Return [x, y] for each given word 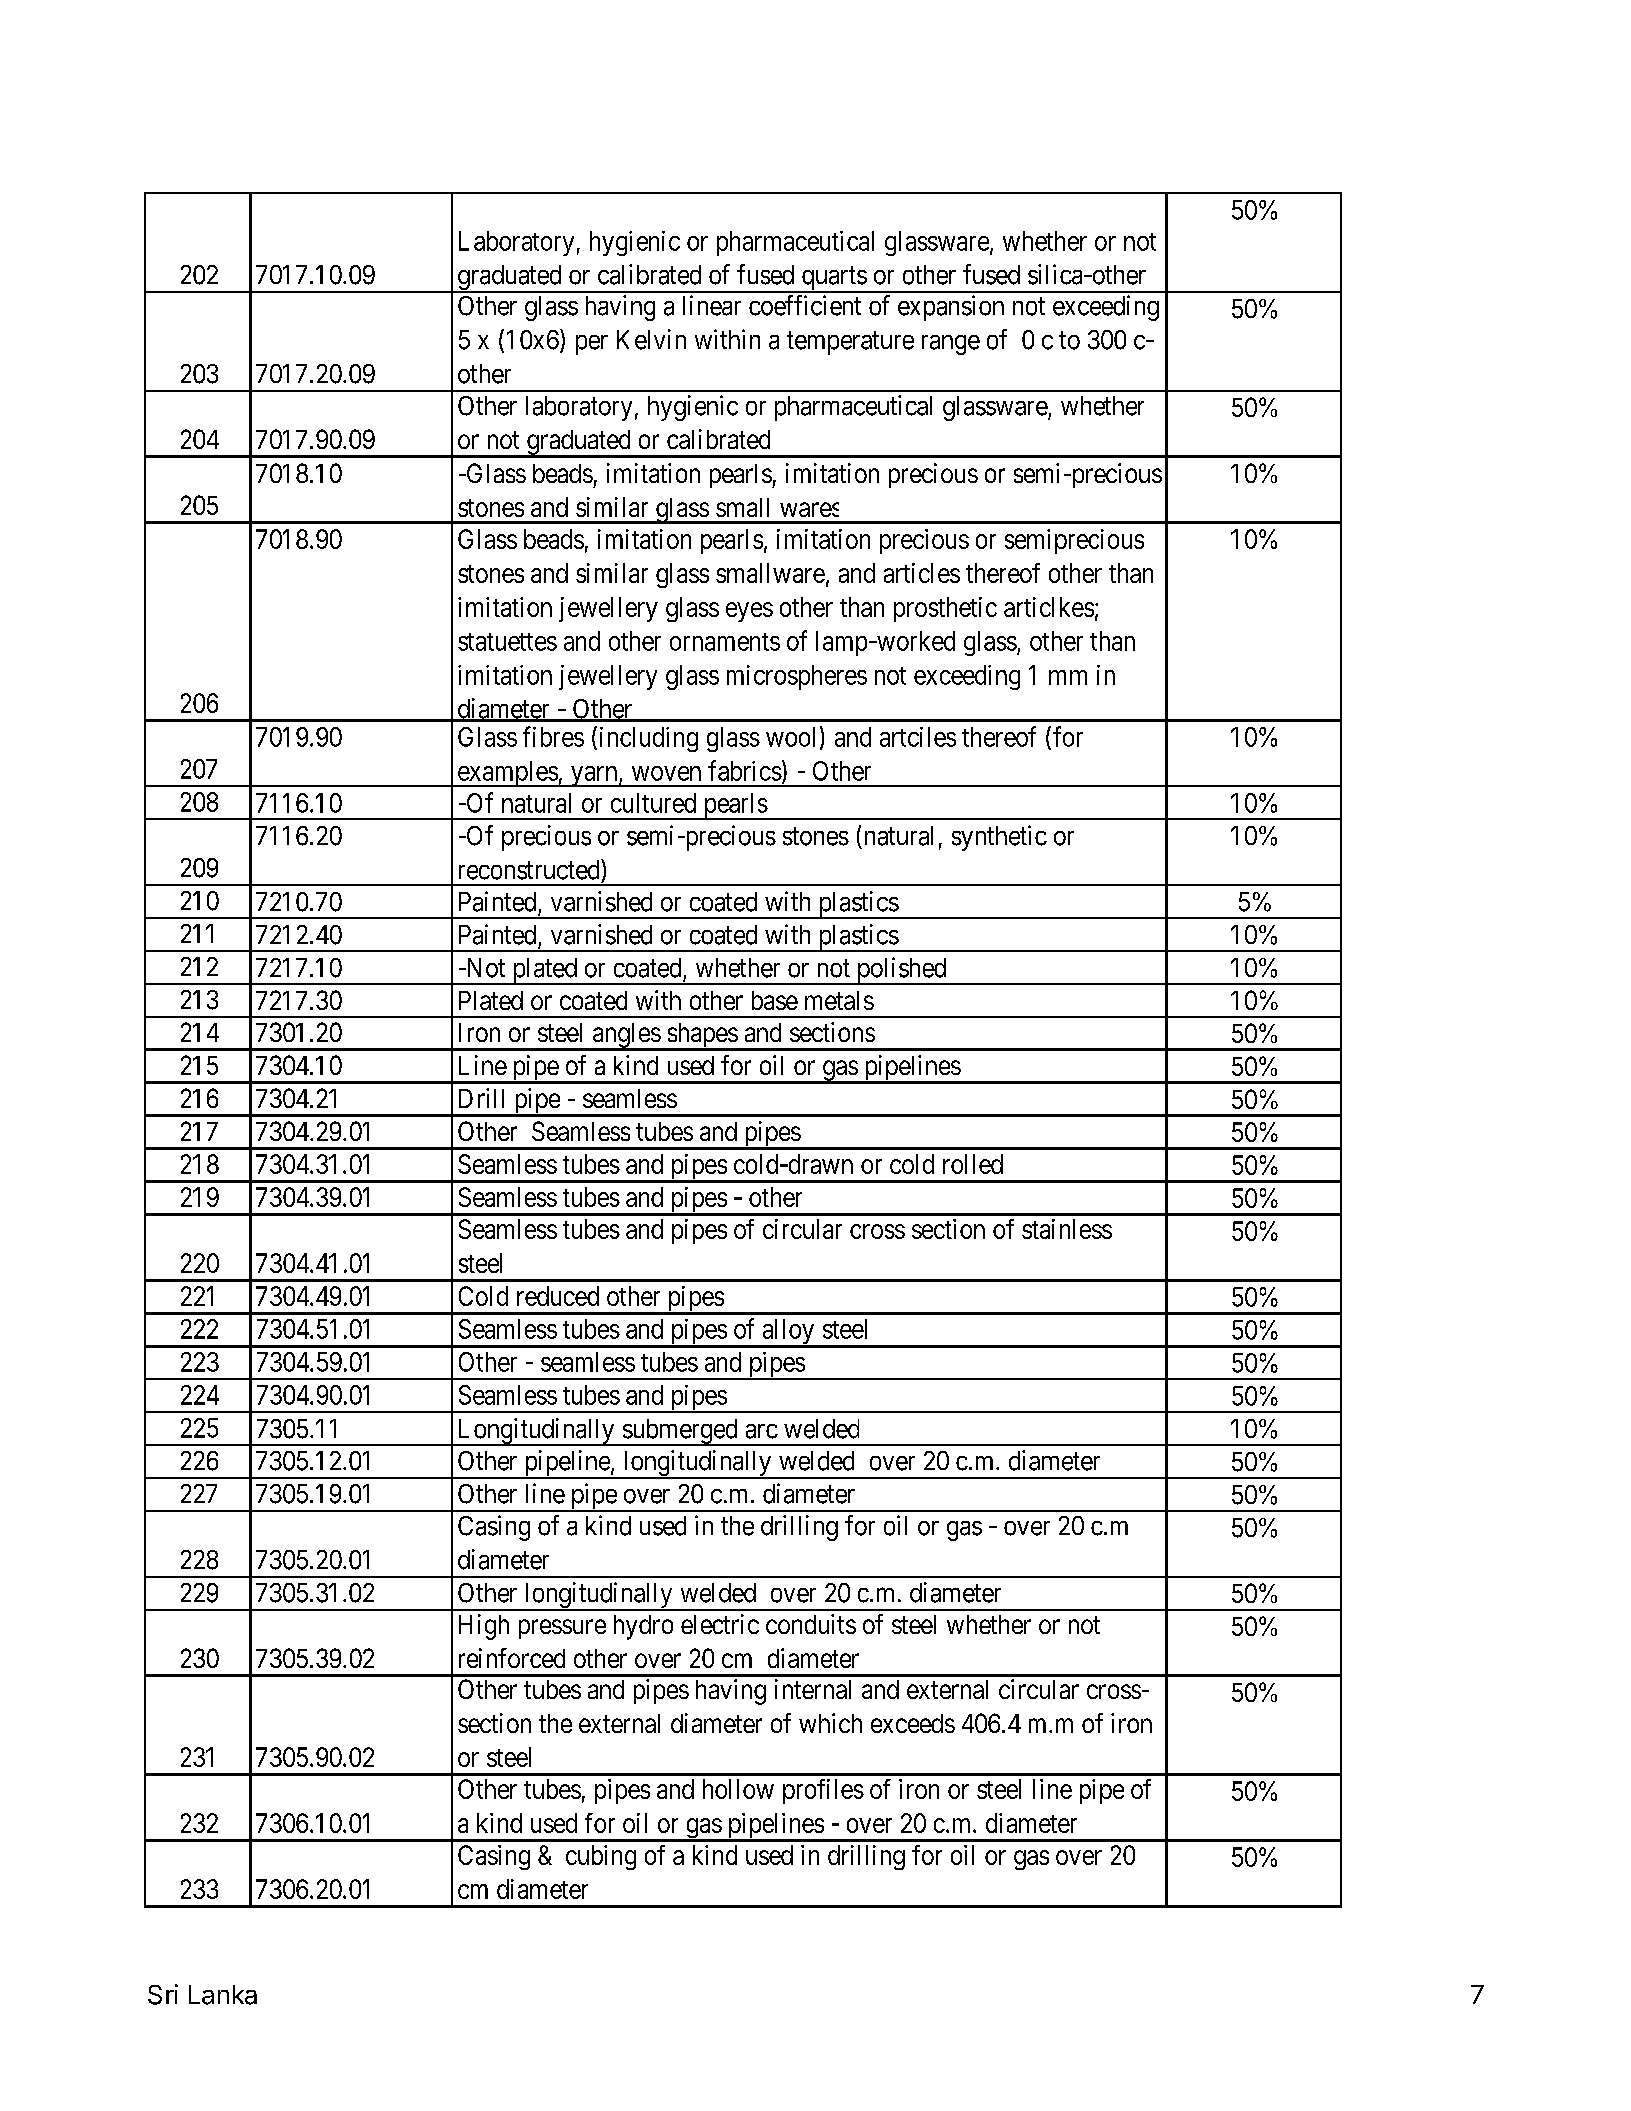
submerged [680, 1432]
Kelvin [651, 339]
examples [507, 774]
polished [901, 971]
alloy [788, 1333]
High [484, 1627]
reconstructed [530, 869]
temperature [850, 343]
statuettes [507, 642]
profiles [823, 1791]
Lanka [223, 1995]
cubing [601, 1857]
